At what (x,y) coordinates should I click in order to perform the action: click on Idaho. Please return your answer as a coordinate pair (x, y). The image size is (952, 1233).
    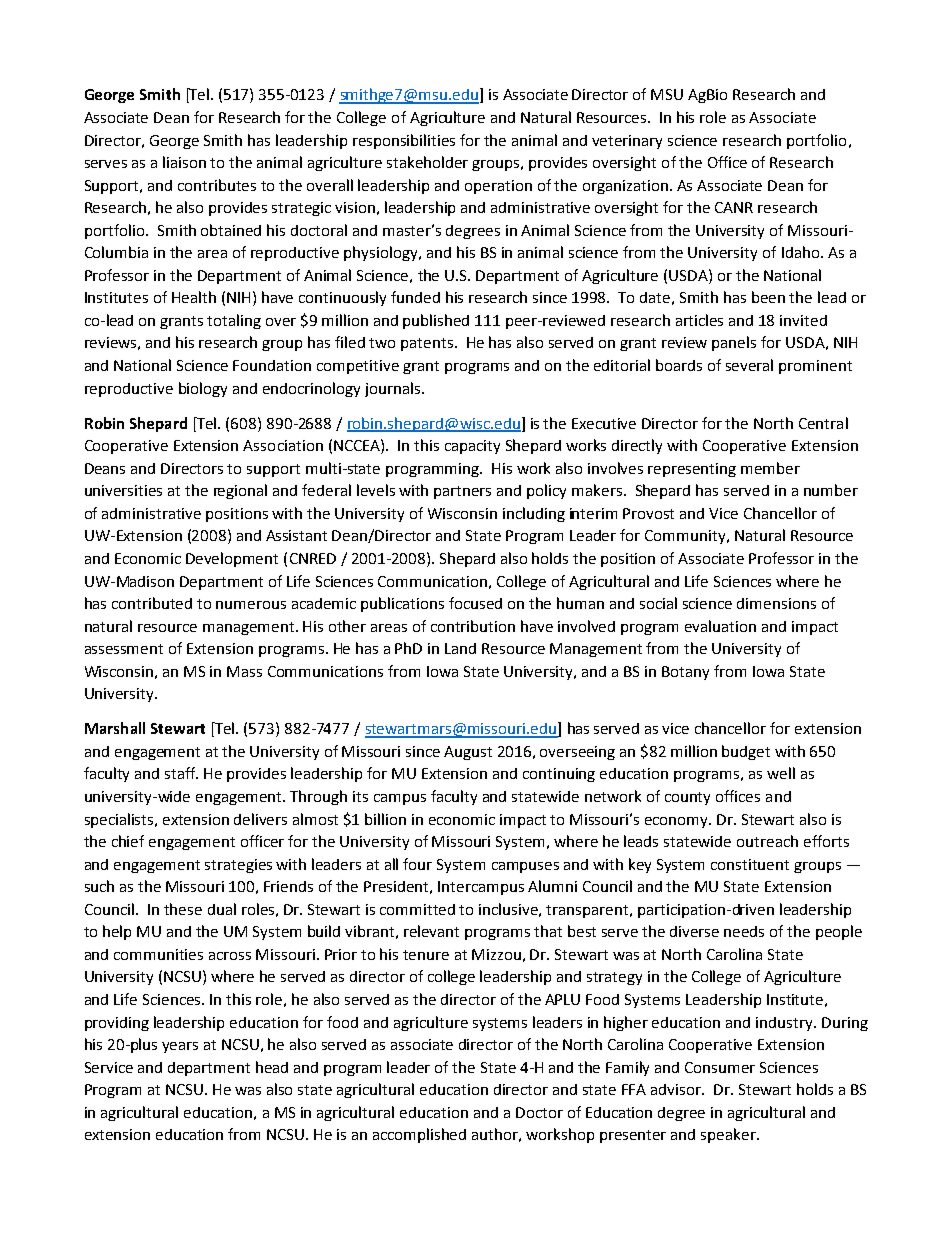
    Looking at the image, I should click on (802, 252).
